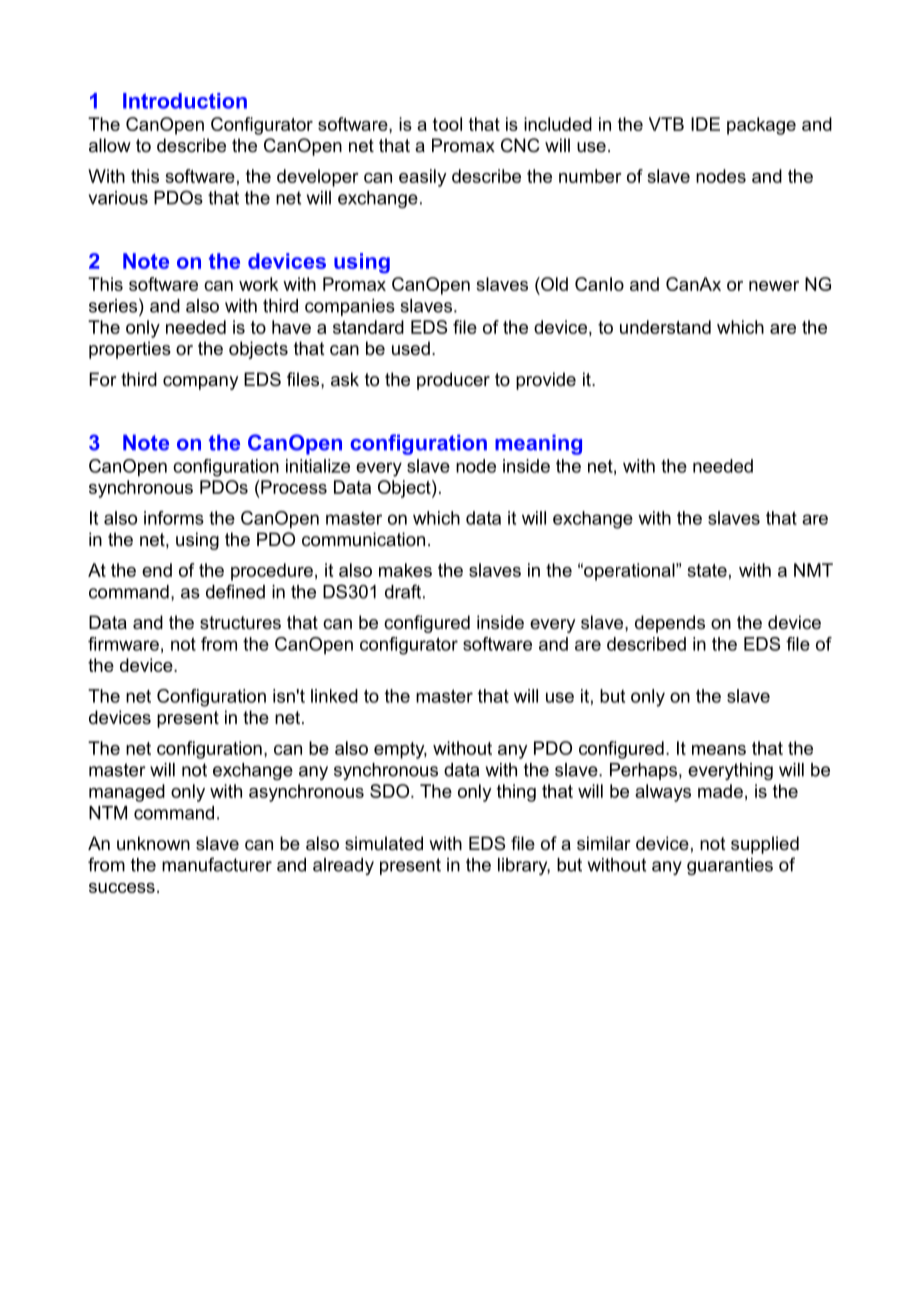  Describe the element at coordinates (538, 444) in the page. I see `meaning` at that location.
